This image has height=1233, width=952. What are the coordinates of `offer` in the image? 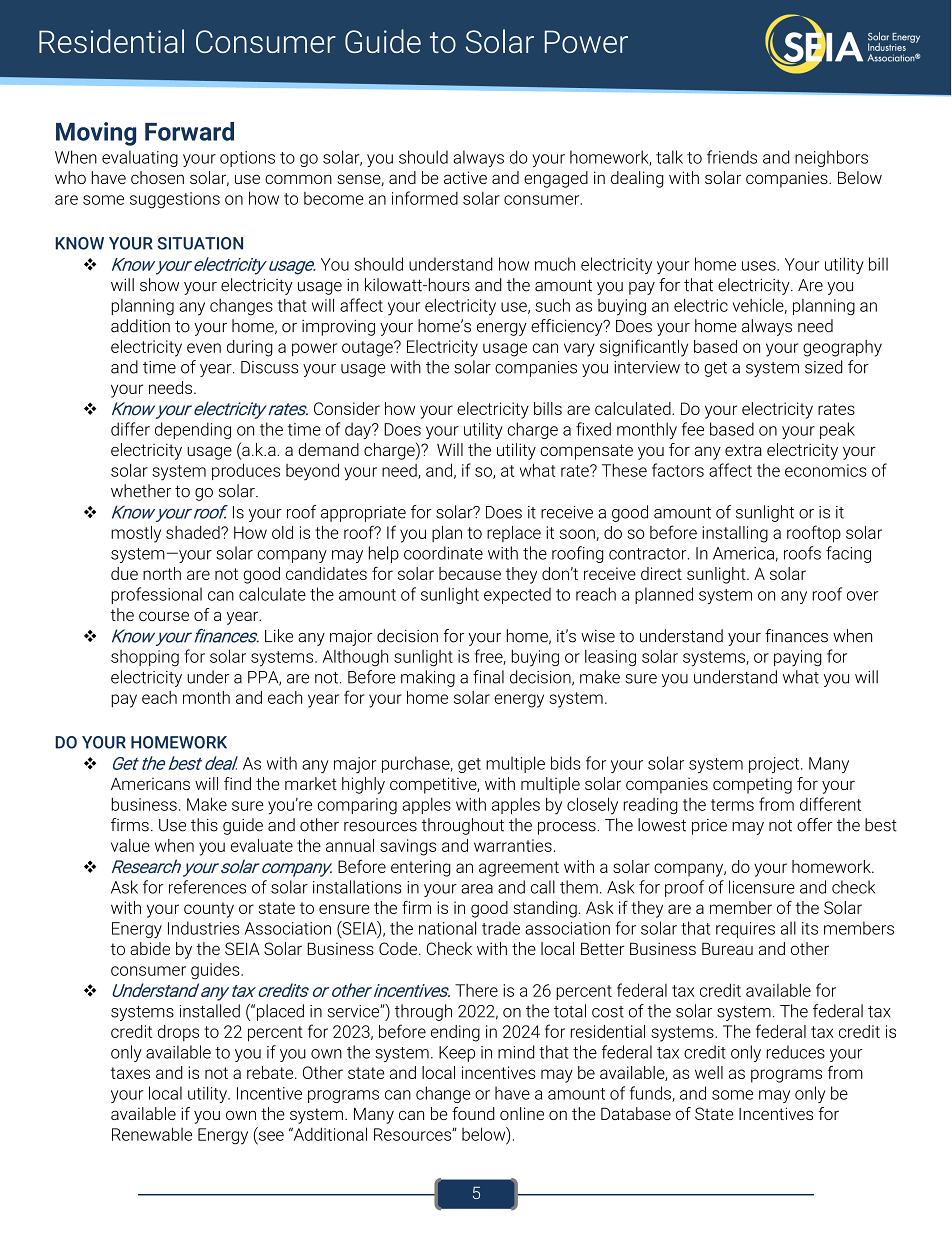 It's located at (815, 825).
